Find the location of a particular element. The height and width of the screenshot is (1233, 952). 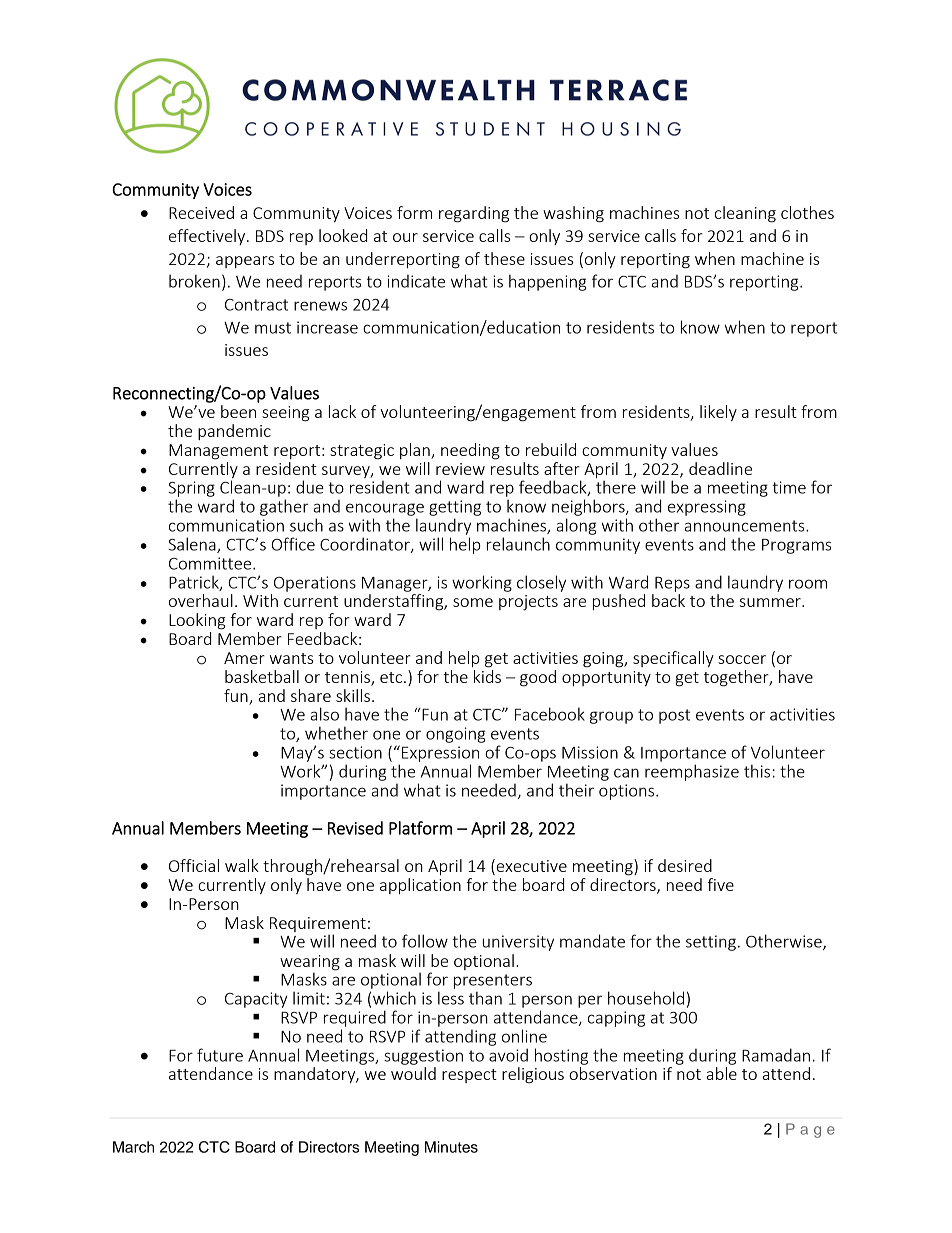

clothes is located at coordinates (807, 212).
